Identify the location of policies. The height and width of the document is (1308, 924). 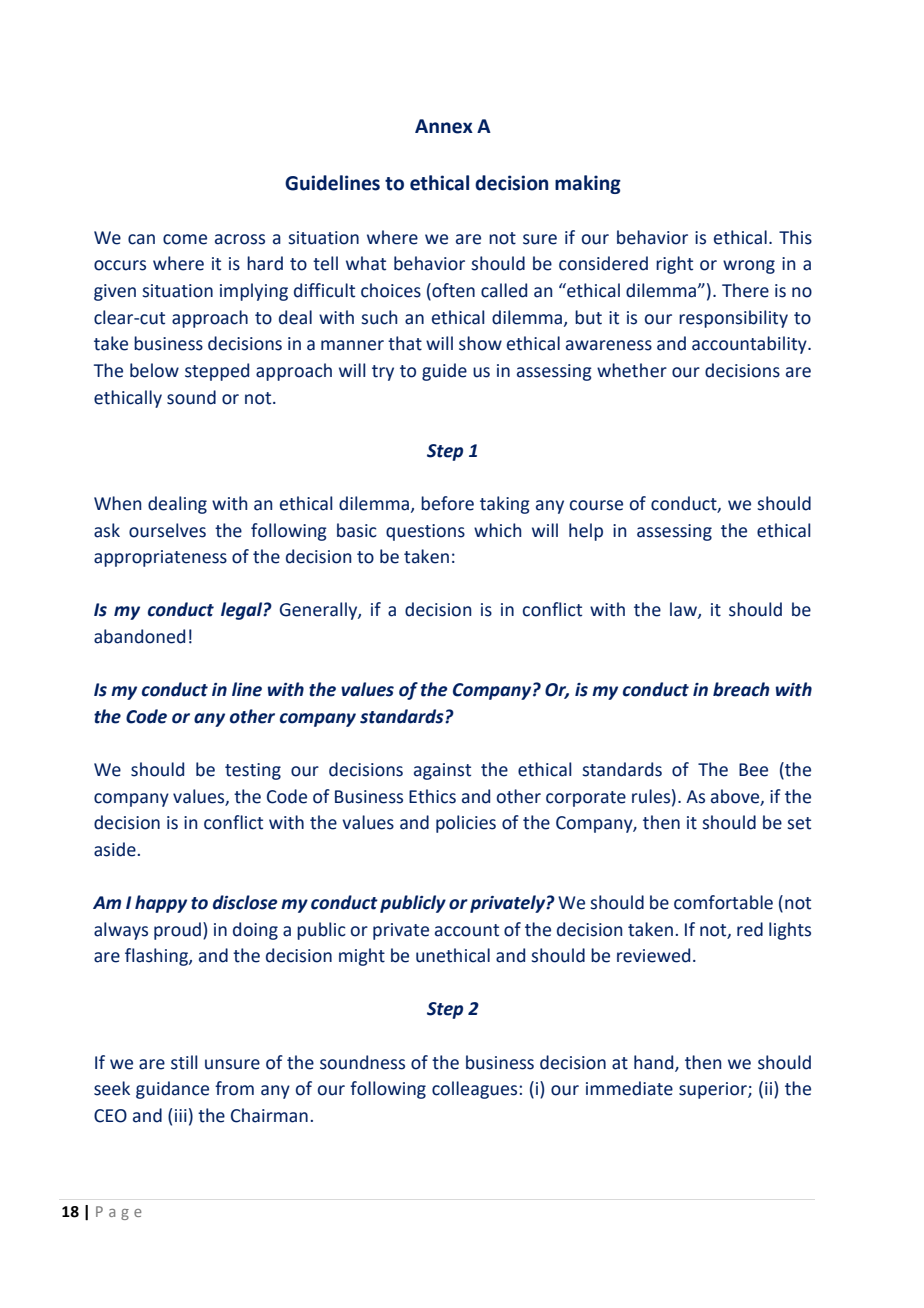
(466, 824).
